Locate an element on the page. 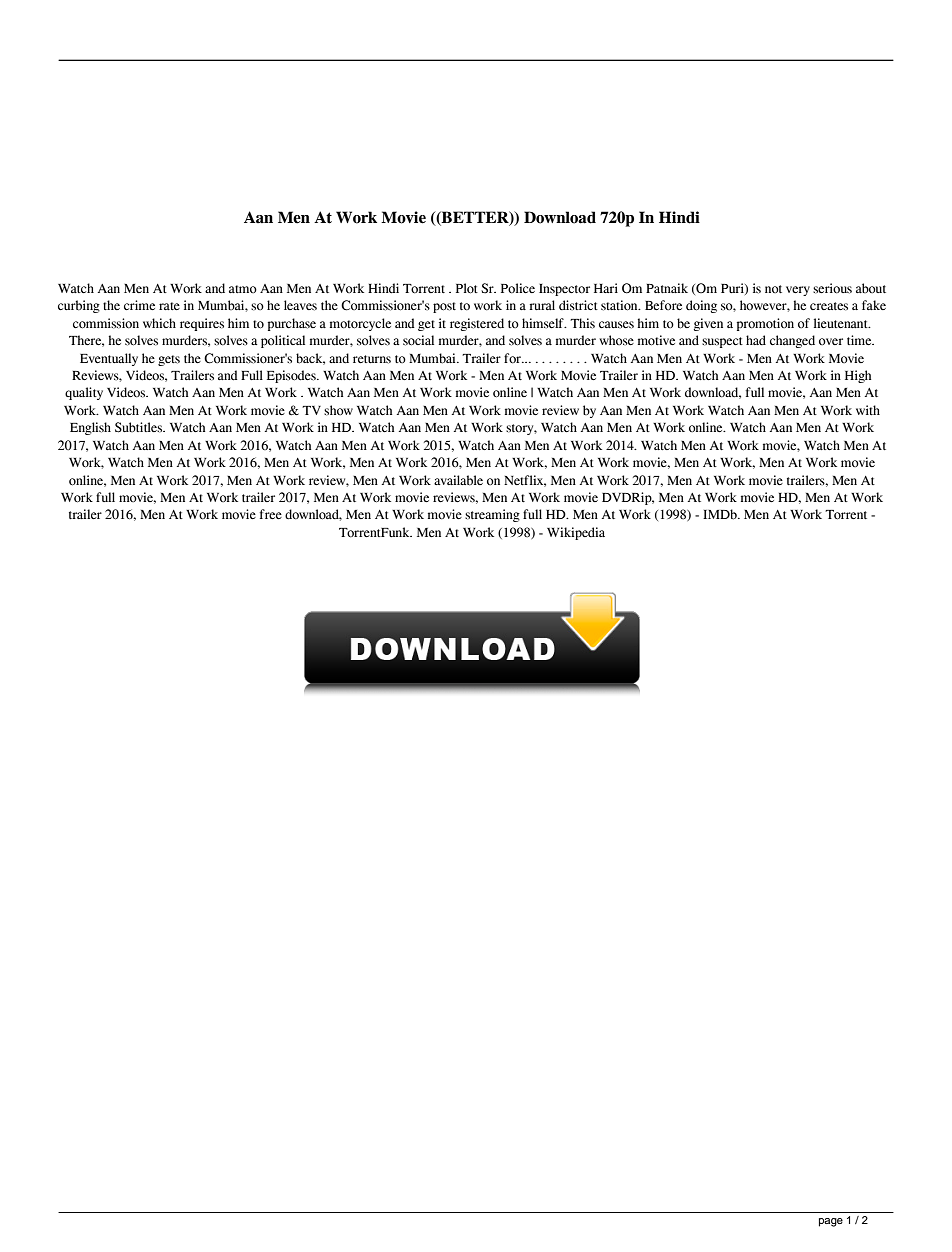 This page has width=952, height=1252. Wikipedia is located at coordinates (576, 533).
